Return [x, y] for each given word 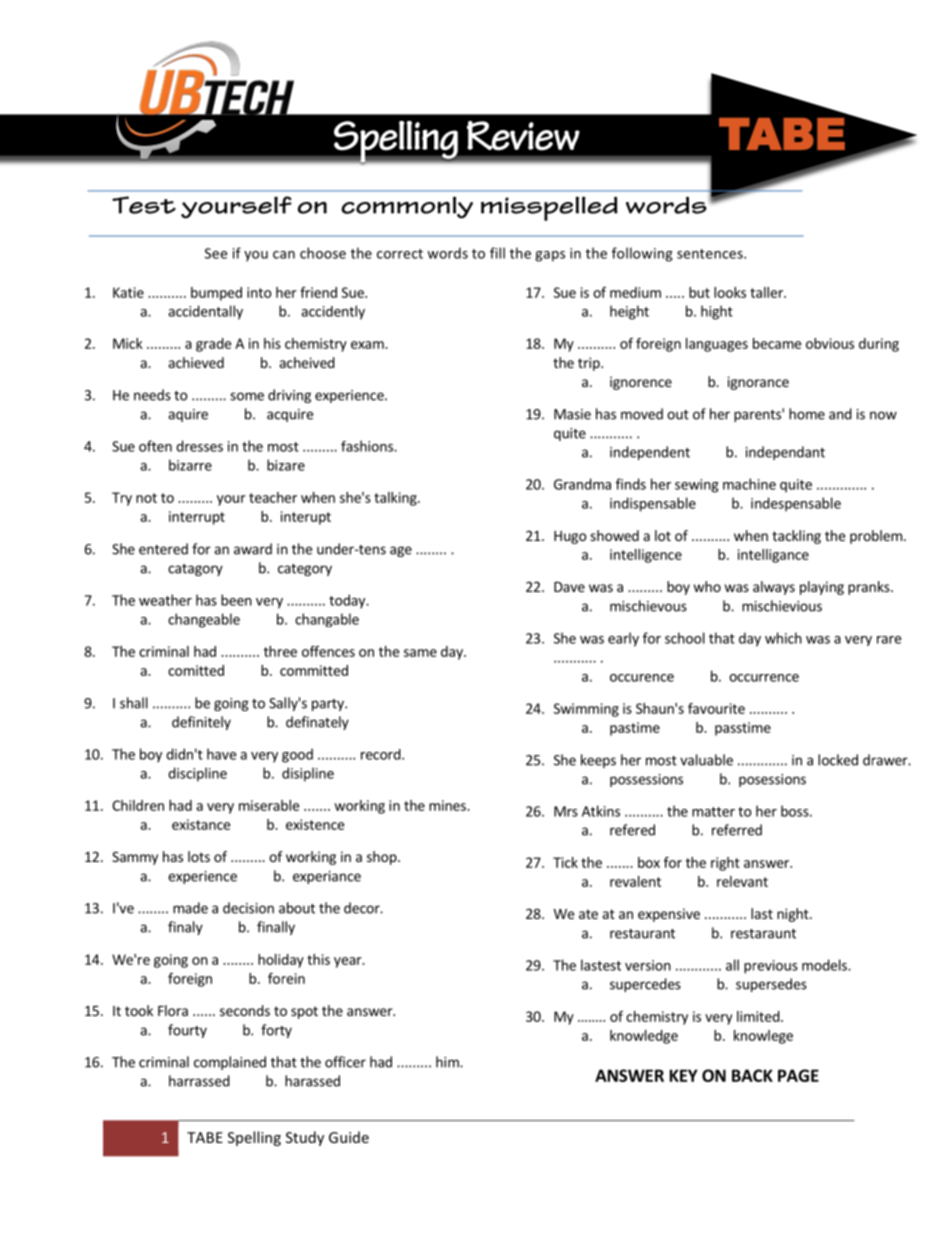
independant [785, 453]
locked [838, 760]
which [783, 638]
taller [767, 292]
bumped [216, 294]
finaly [185, 928]
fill [497, 253]
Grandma [582, 484]
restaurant [642, 934]
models [825, 965]
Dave [569, 587]
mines [448, 805]
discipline [197, 774]
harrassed [199, 1081]
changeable [204, 620]
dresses [199, 446]
